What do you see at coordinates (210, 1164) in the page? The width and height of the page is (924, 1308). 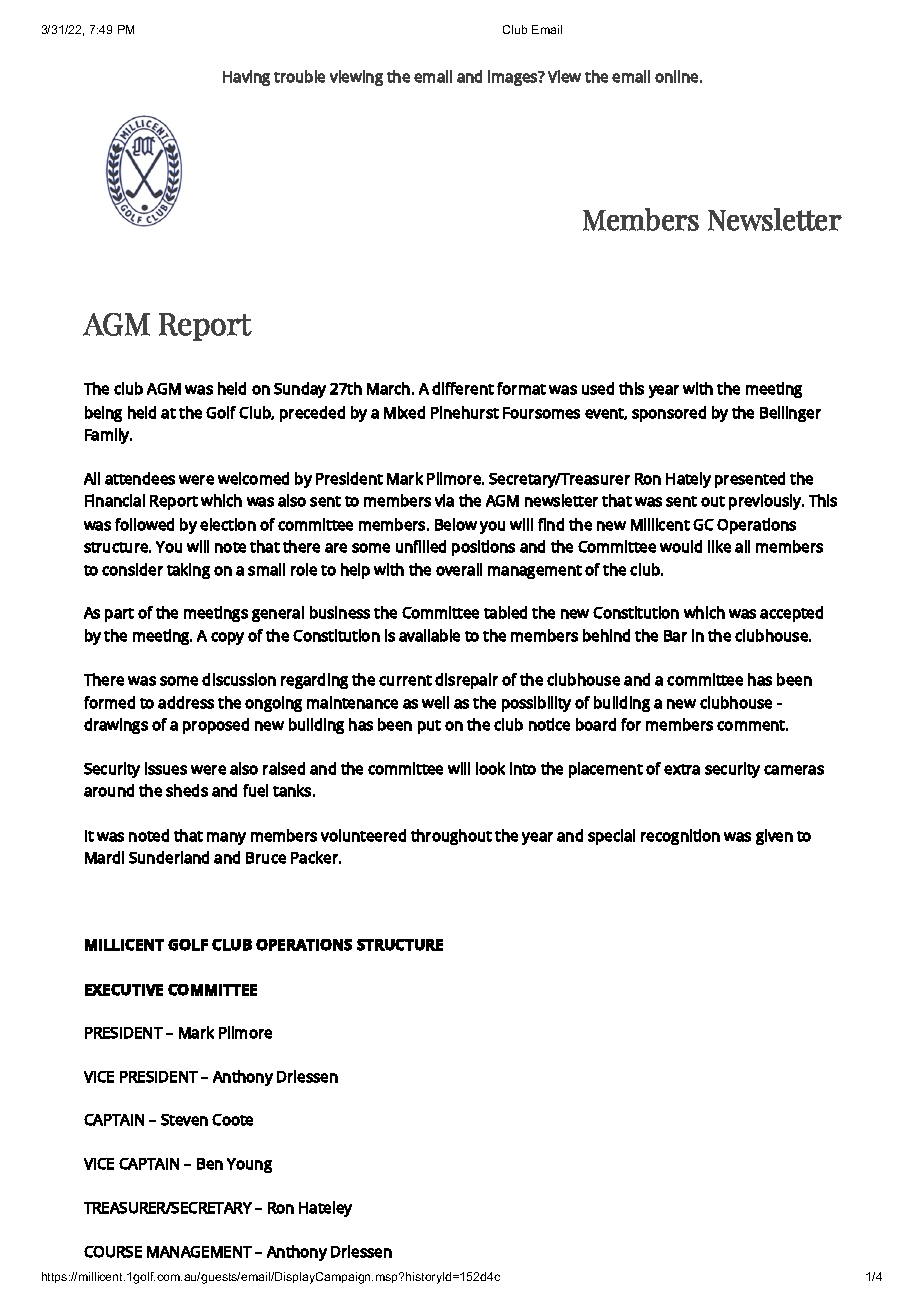 I see `Ben` at bounding box center [210, 1164].
